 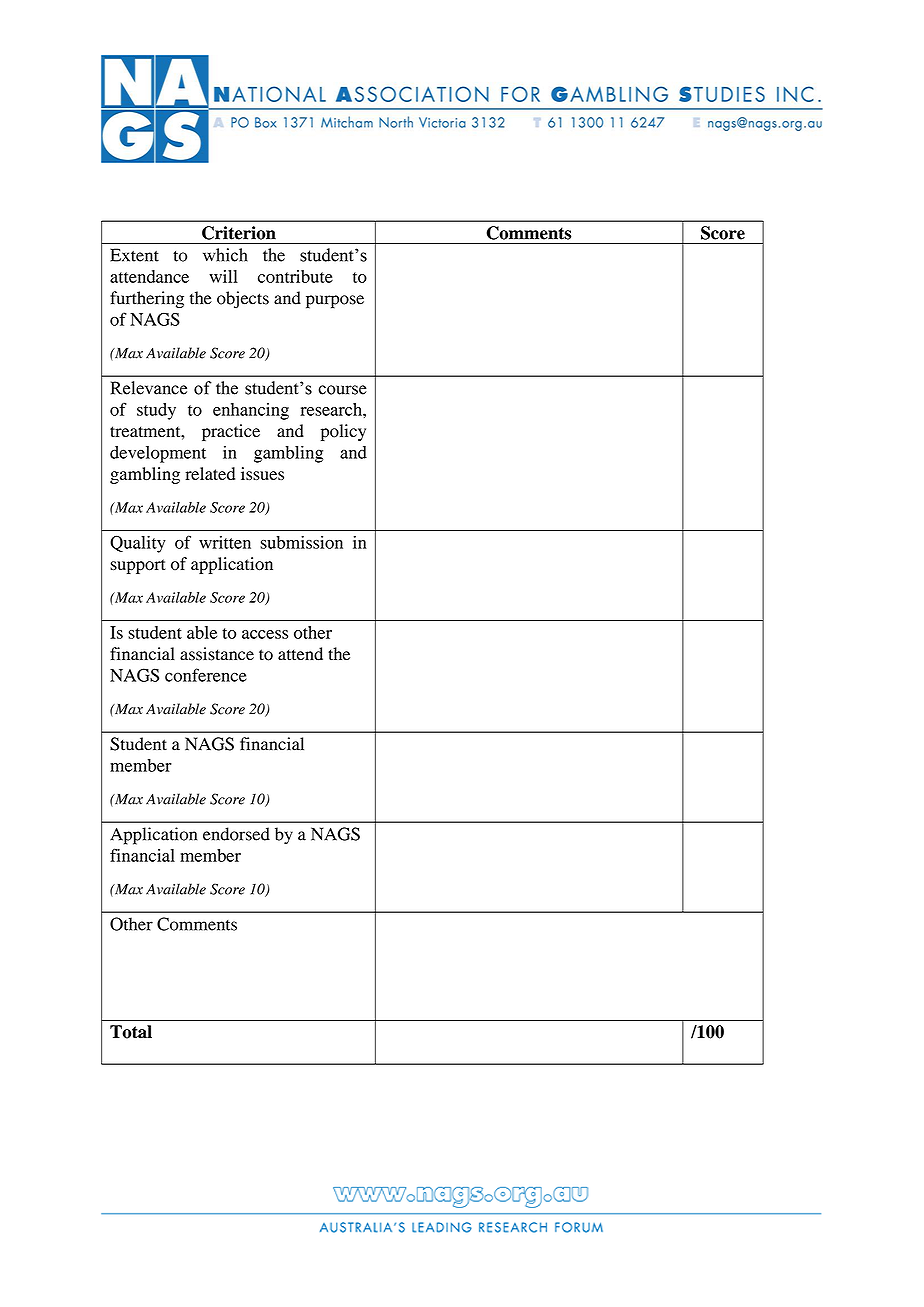 I want to click on assistance, so click(x=217, y=654).
